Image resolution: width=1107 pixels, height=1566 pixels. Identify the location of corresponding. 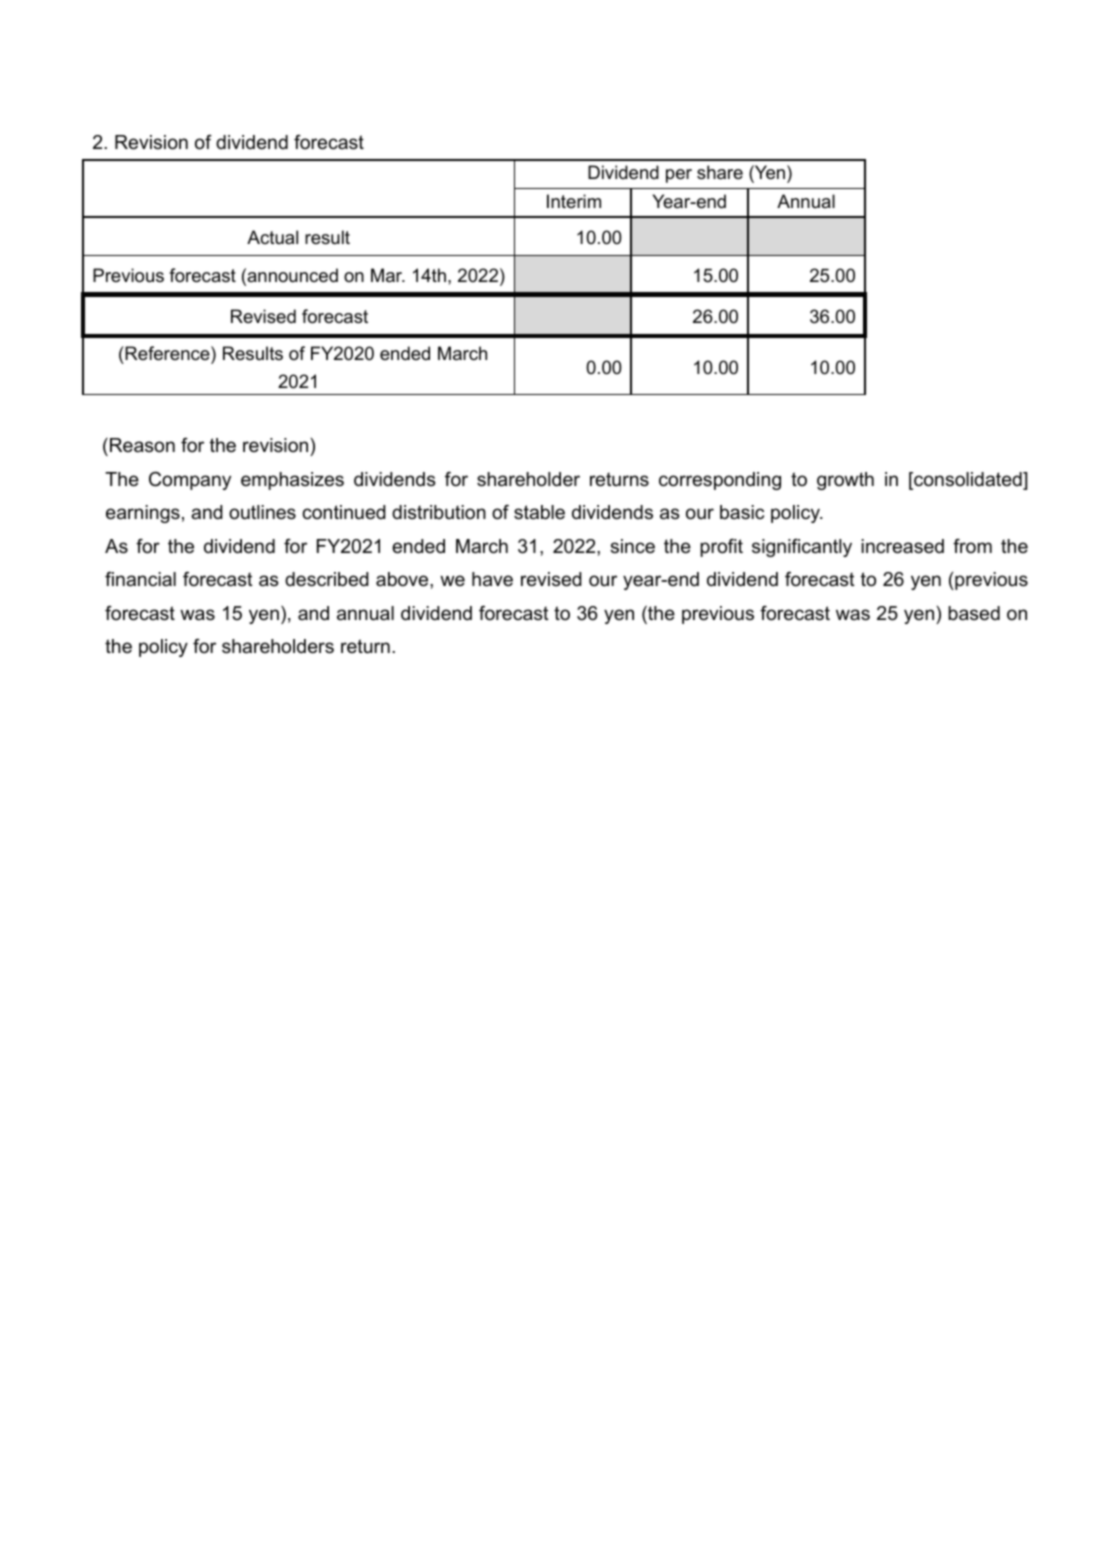
(720, 481).
